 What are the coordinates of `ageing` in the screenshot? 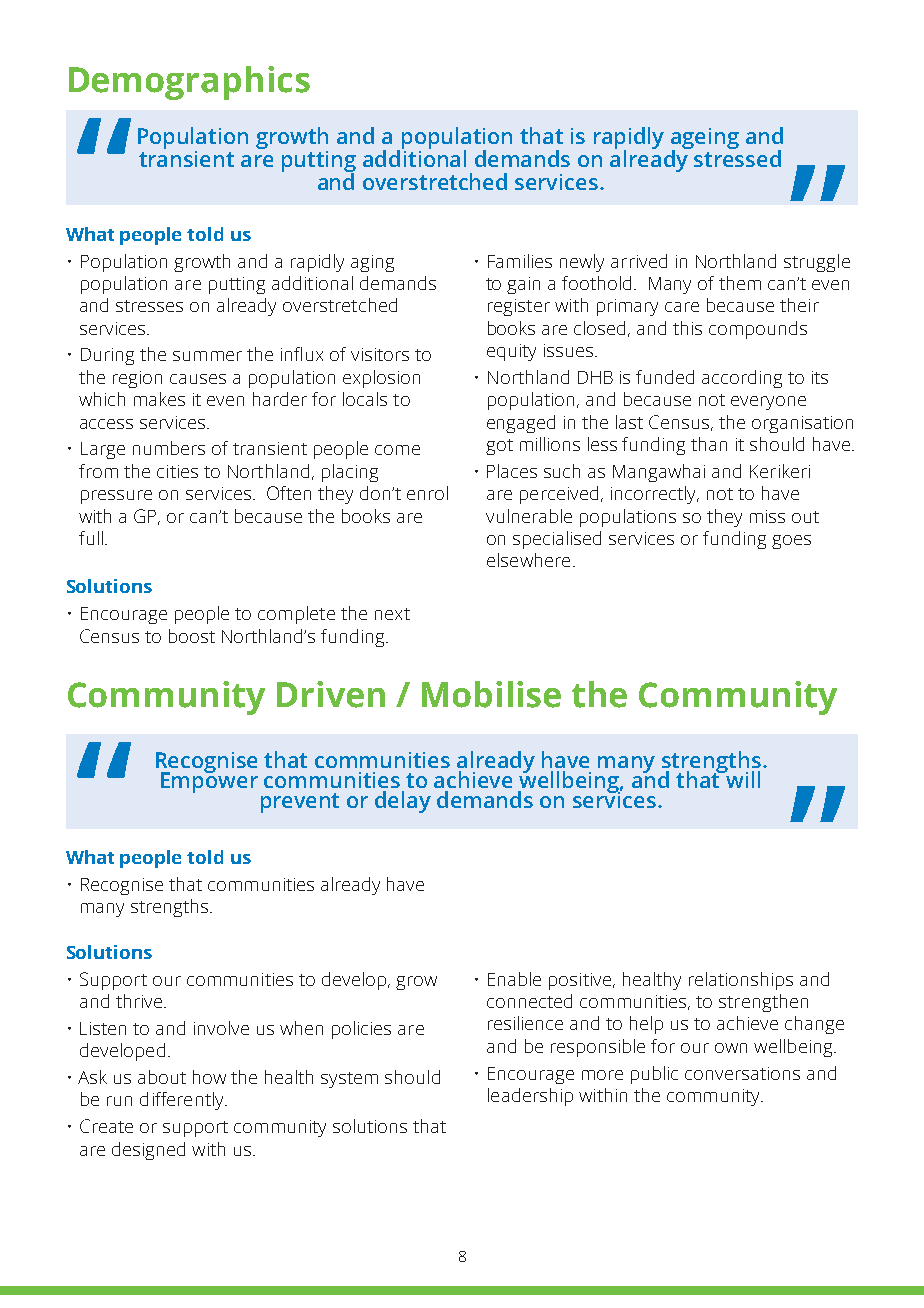 It's located at (705, 140).
